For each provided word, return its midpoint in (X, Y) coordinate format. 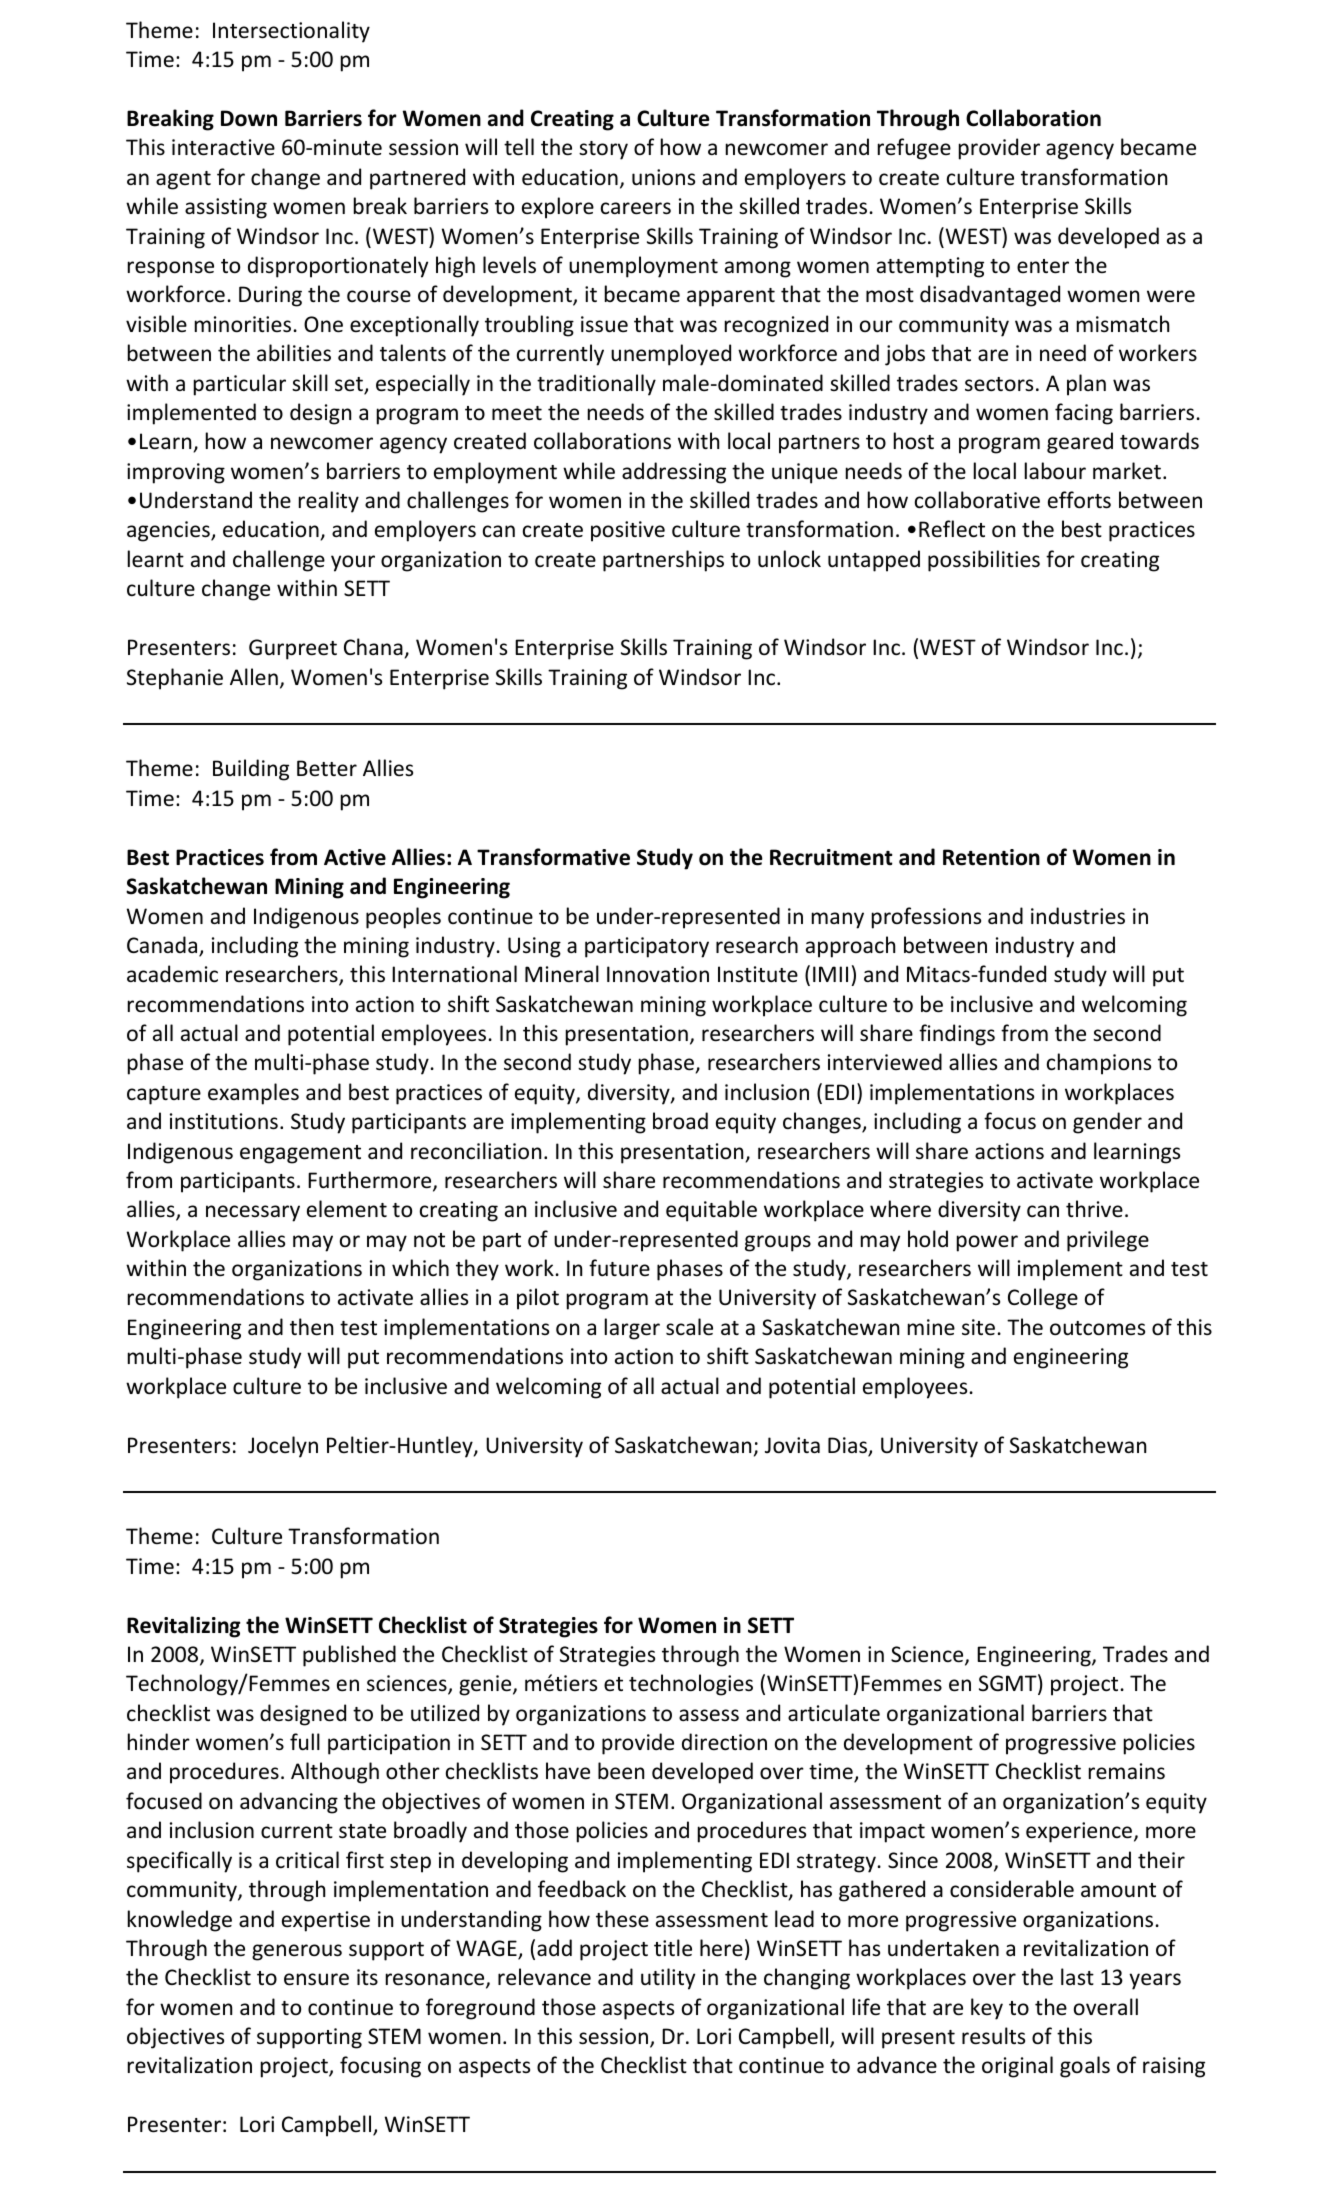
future (619, 1267)
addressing (674, 473)
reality (329, 502)
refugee (914, 149)
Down (249, 118)
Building (251, 770)
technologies (691, 1685)
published (349, 1656)
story (603, 150)
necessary (253, 1213)
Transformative (553, 857)
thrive (1094, 1208)
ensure (316, 1979)
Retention (991, 857)
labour (1055, 471)
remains (1127, 1771)
